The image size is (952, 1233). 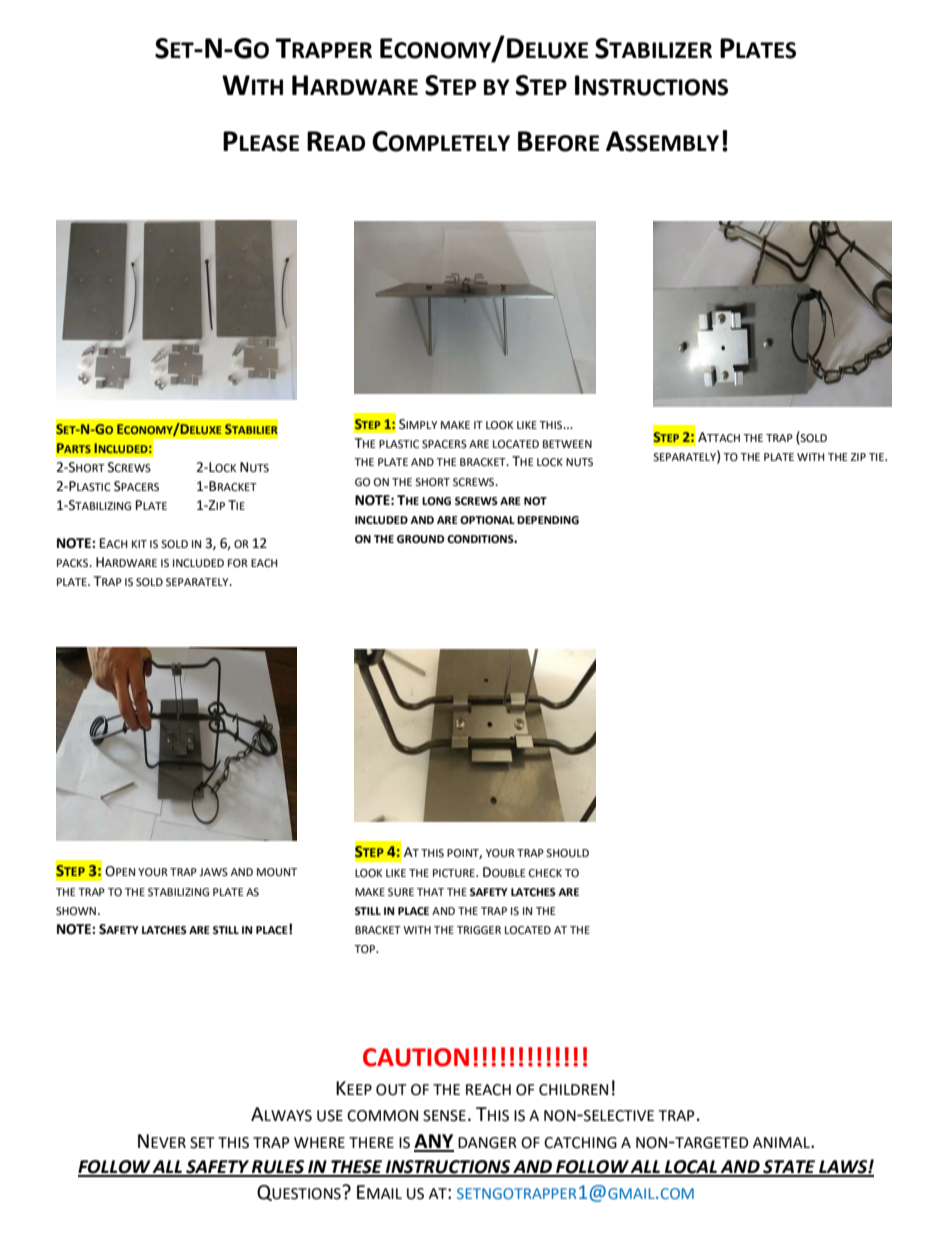 What do you see at coordinates (365, 949) in the screenshot?
I see `TOP` at bounding box center [365, 949].
